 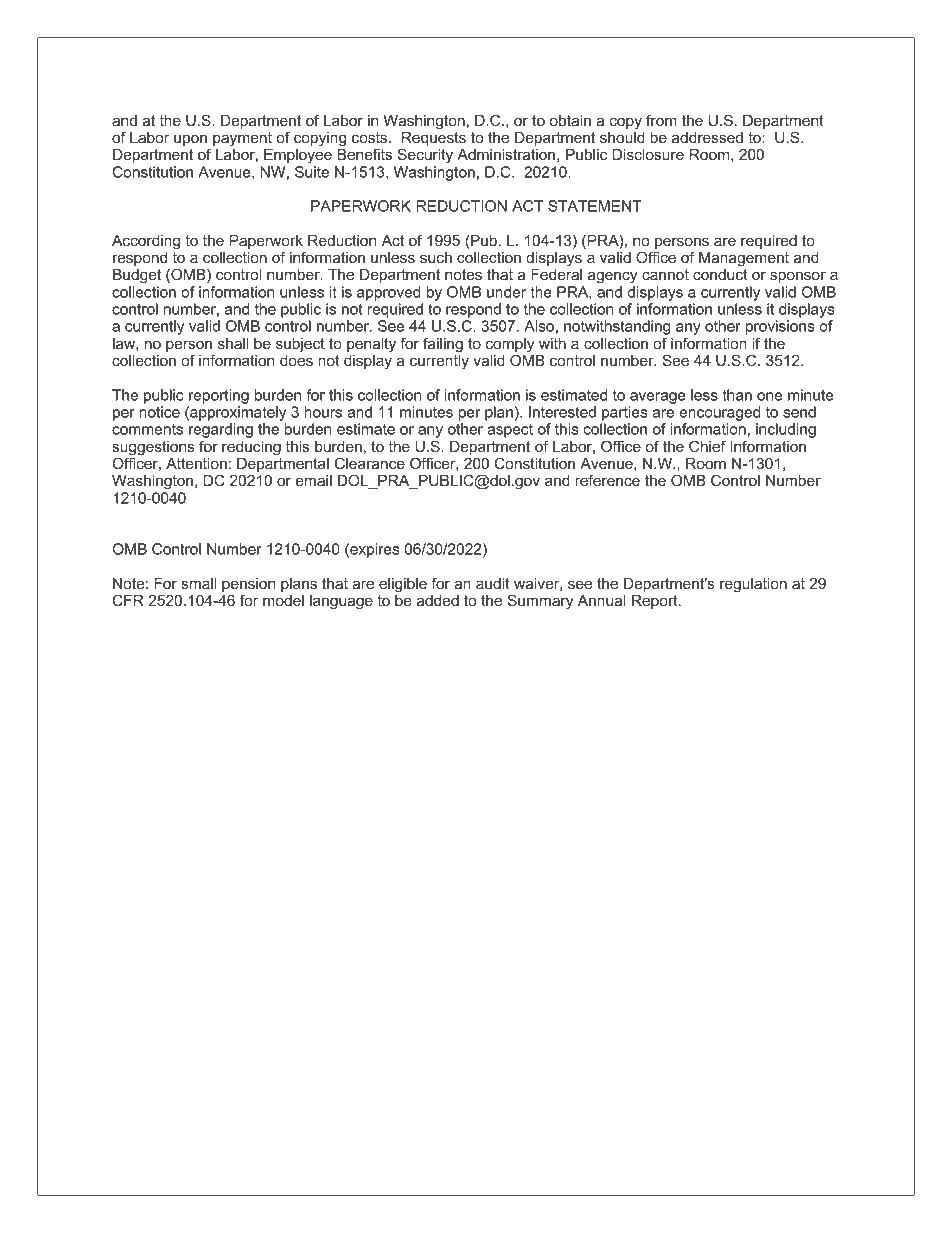 What do you see at coordinates (370, 463) in the image?
I see `Clearance` at bounding box center [370, 463].
